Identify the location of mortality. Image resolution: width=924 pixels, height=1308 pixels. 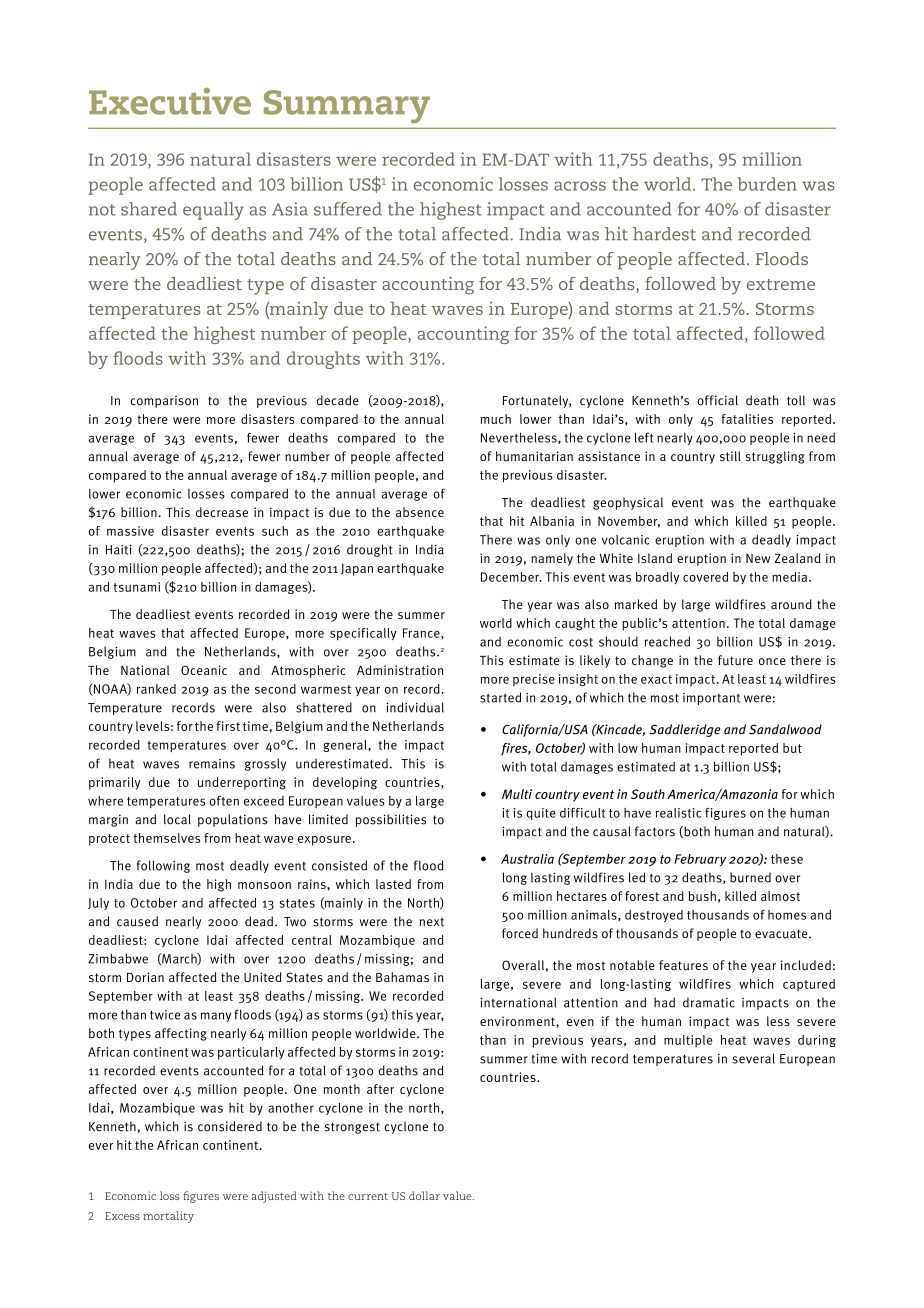
(168, 1217).
